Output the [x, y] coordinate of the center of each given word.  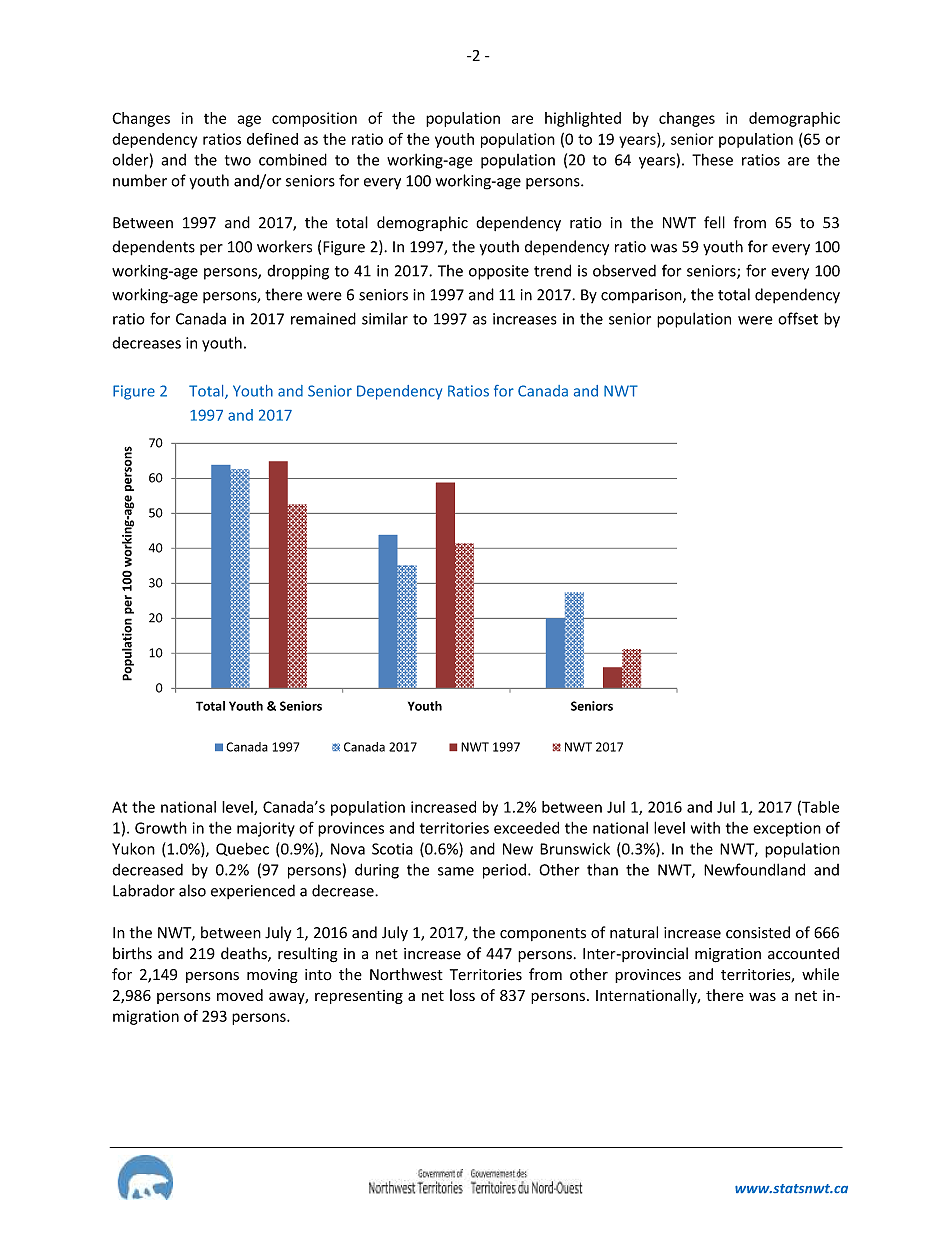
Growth [161, 827]
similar [385, 318]
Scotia [392, 849]
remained [323, 318]
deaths [245, 954]
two [238, 160]
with [705, 828]
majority [266, 829]
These [712, 159]
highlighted [583, 119]
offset [798, 318]
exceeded [526, 828]
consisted [758, 932]
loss [462, 995]
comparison [642, 296]
